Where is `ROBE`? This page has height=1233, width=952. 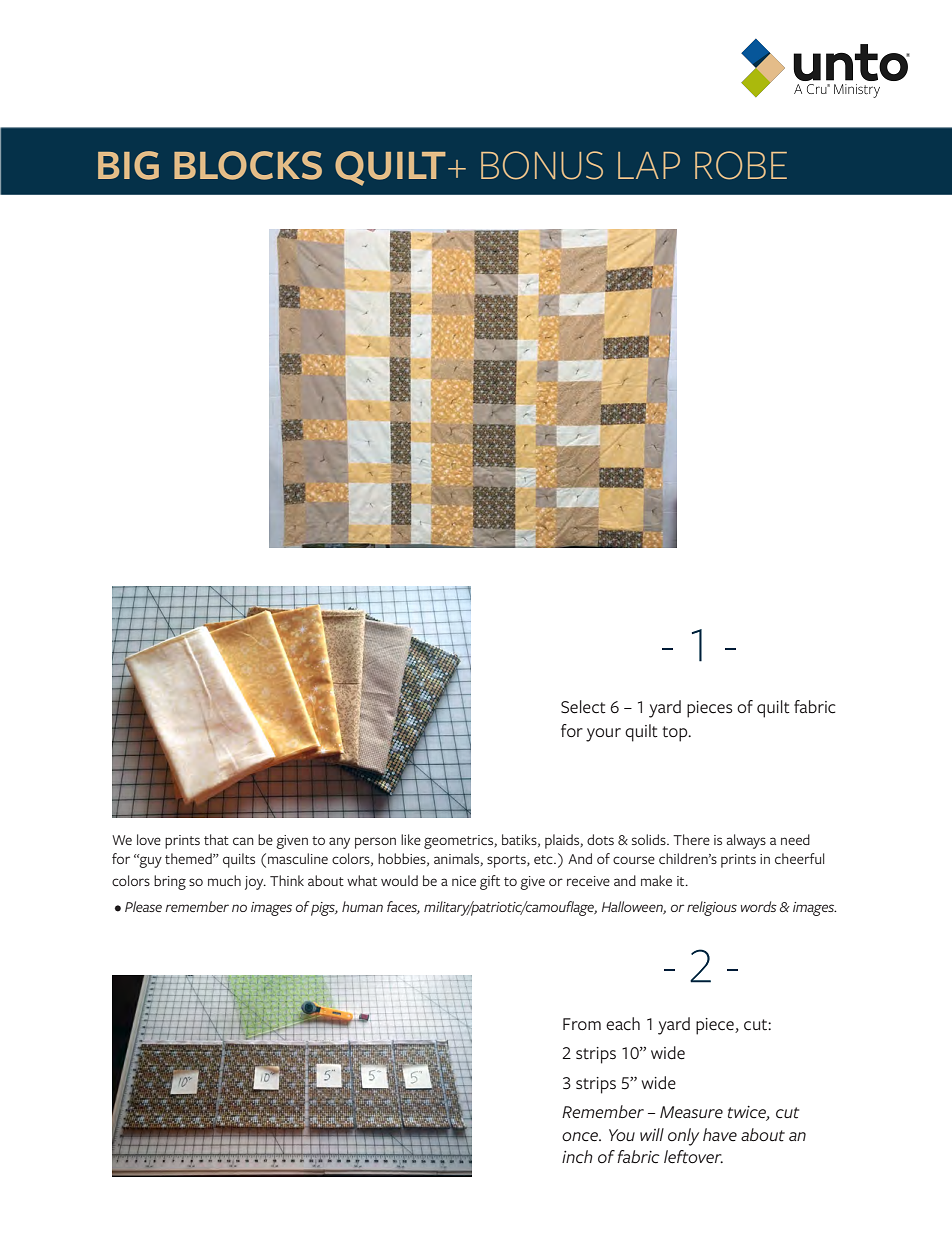 ROBE is located at coordinates (741, 165).
